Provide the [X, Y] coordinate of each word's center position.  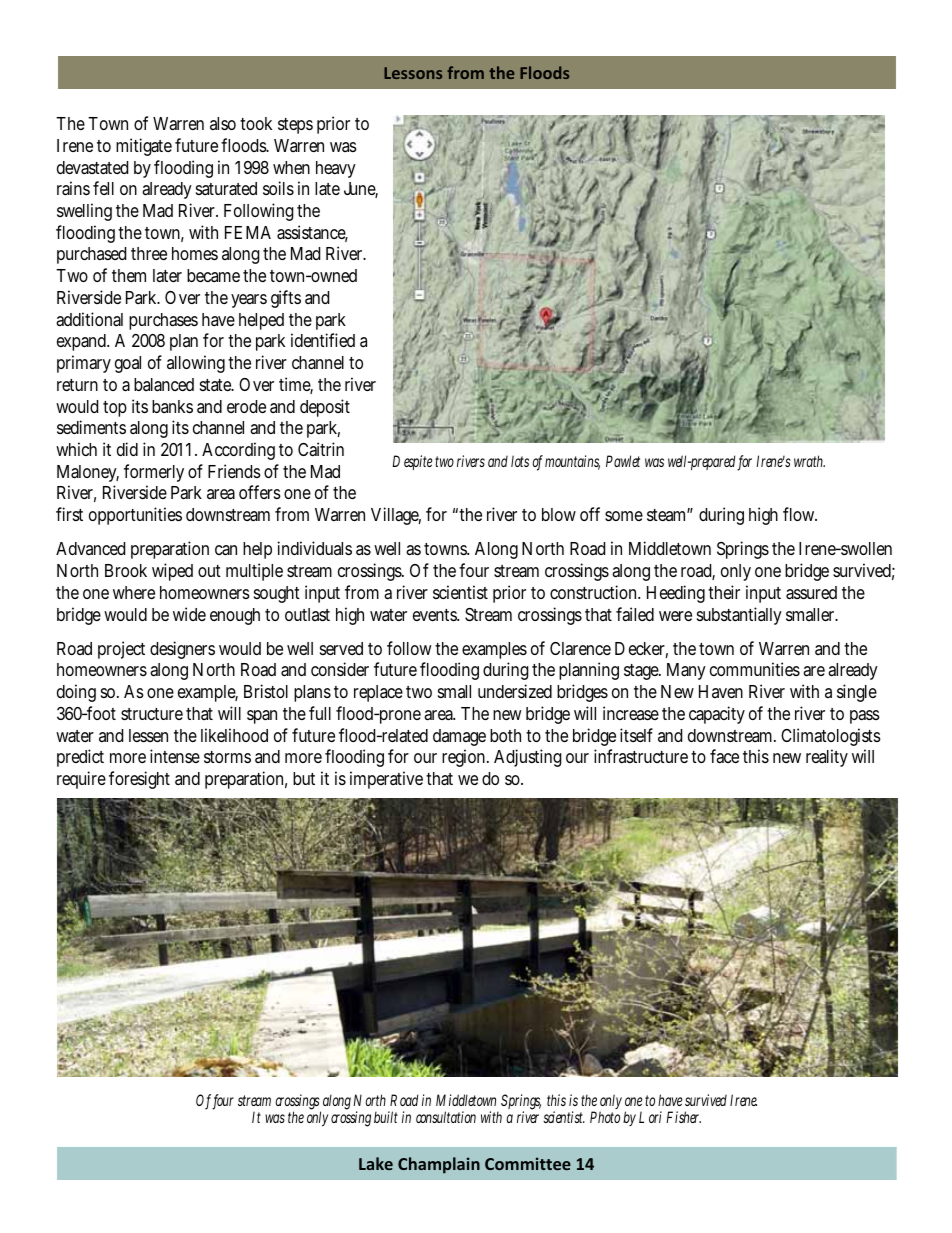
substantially [739, 616]
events [436, 615]
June [361, 190]
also [223, 123]
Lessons [413, 73]
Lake [376, 1163]
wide [189, 614]
